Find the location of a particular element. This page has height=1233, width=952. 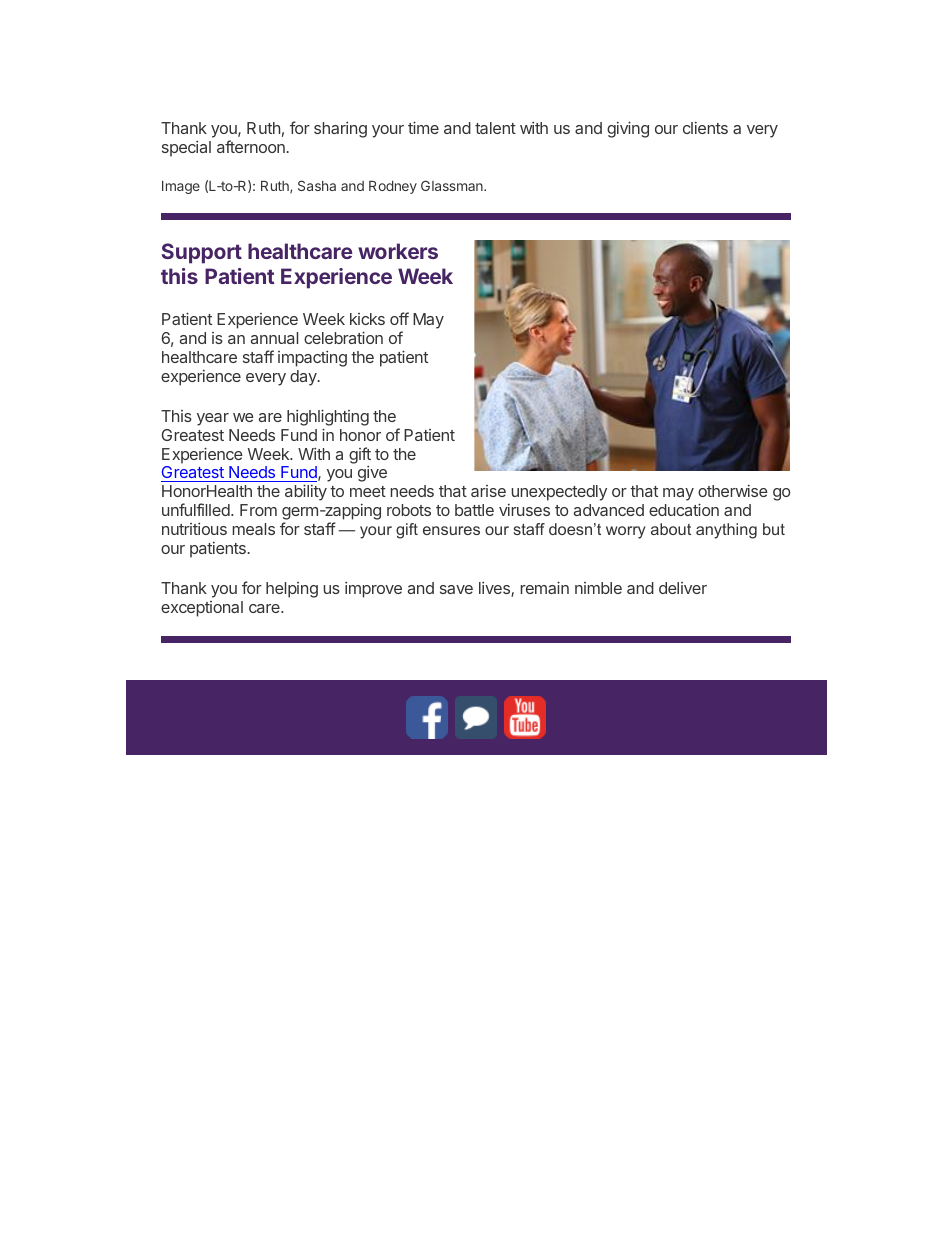

afternoon is located at coordinates (252, 146).
